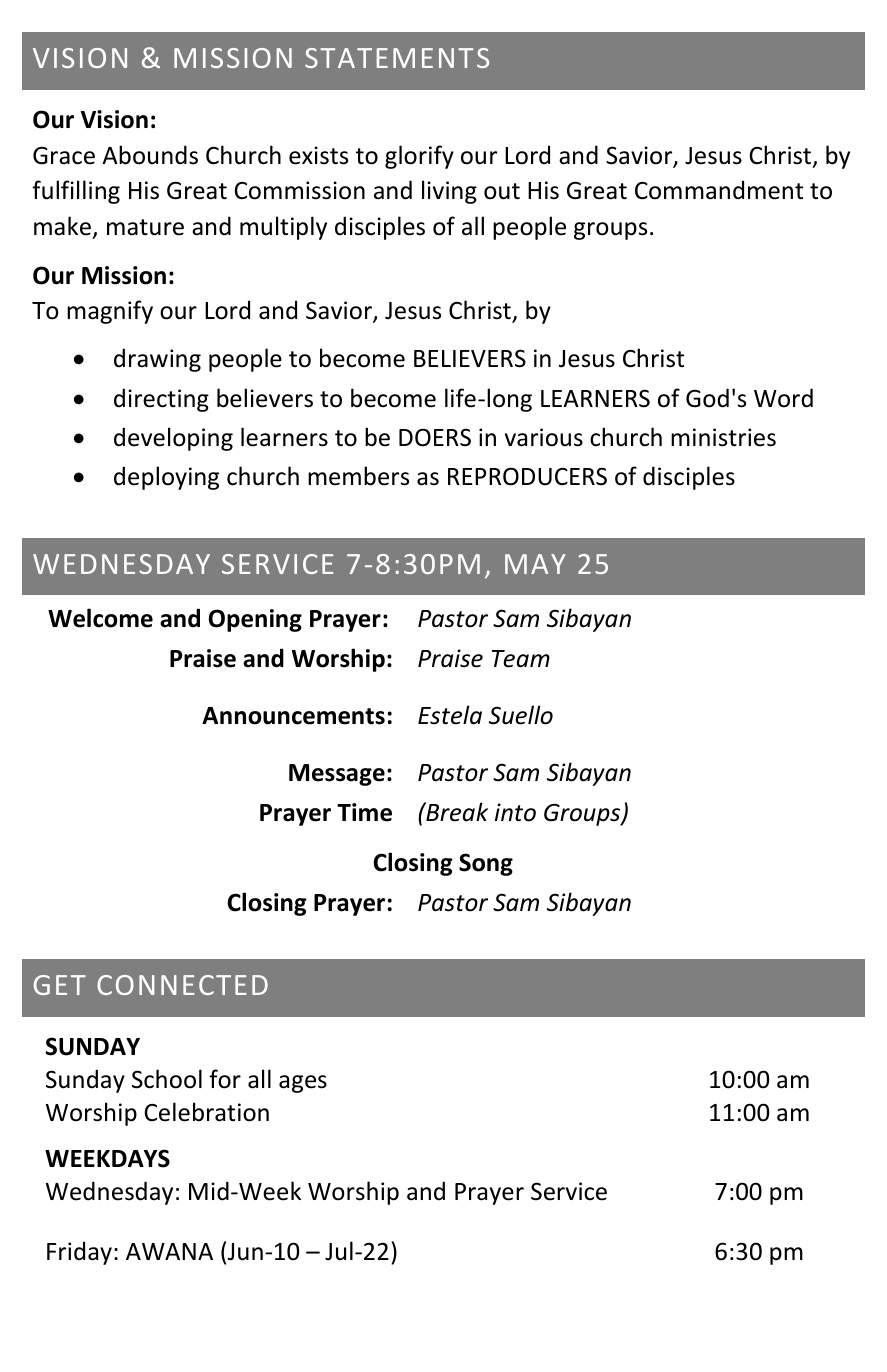 The height and width of the document is (1372, 887). What do you see at coordinates (150, 155) in the document?
I see `Abounds` at bounding box center [150, 155].
